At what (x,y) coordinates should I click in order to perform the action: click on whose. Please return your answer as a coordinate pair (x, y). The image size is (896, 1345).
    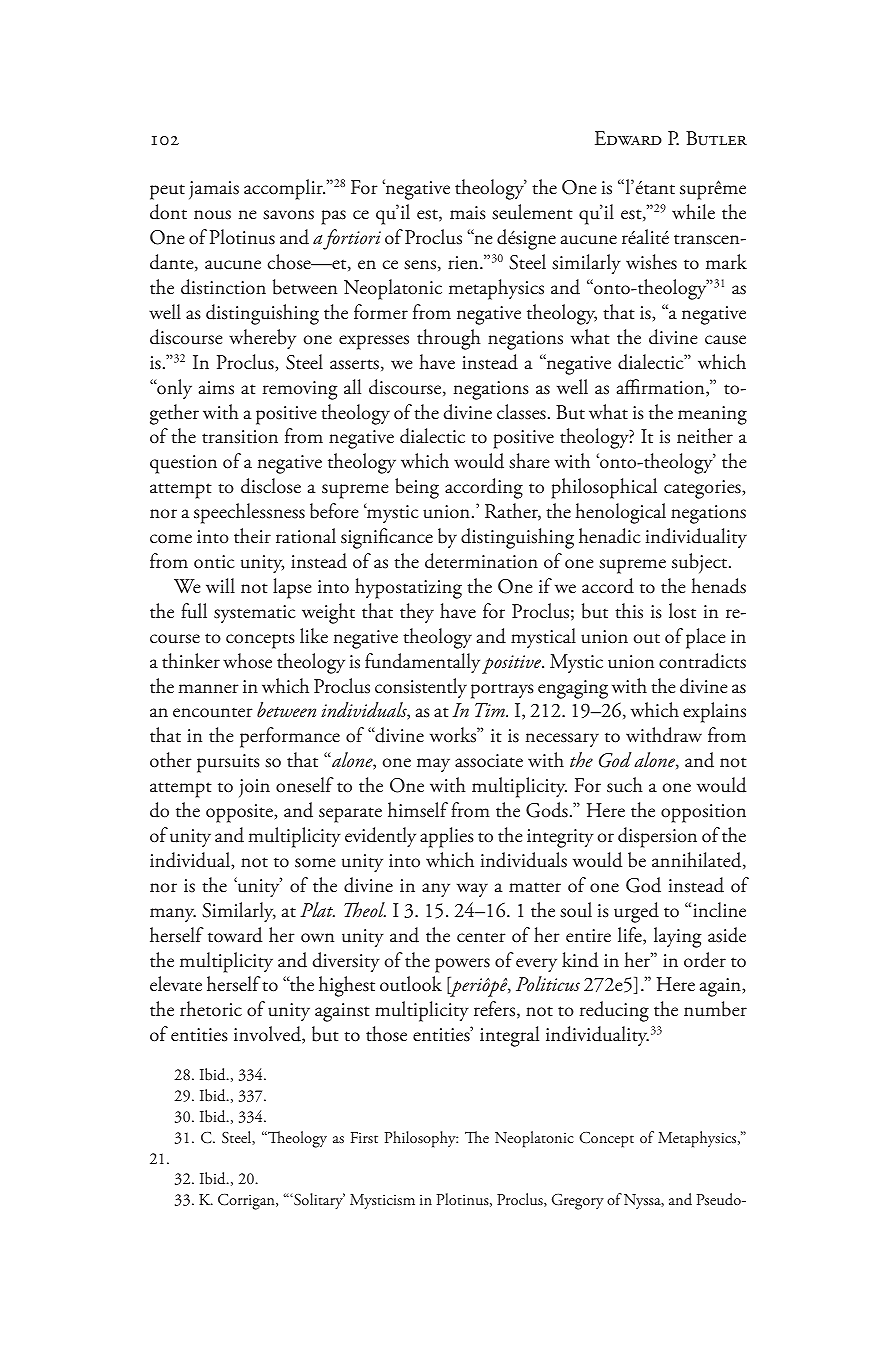
    Looking at the image, I should click on (247, 661).
